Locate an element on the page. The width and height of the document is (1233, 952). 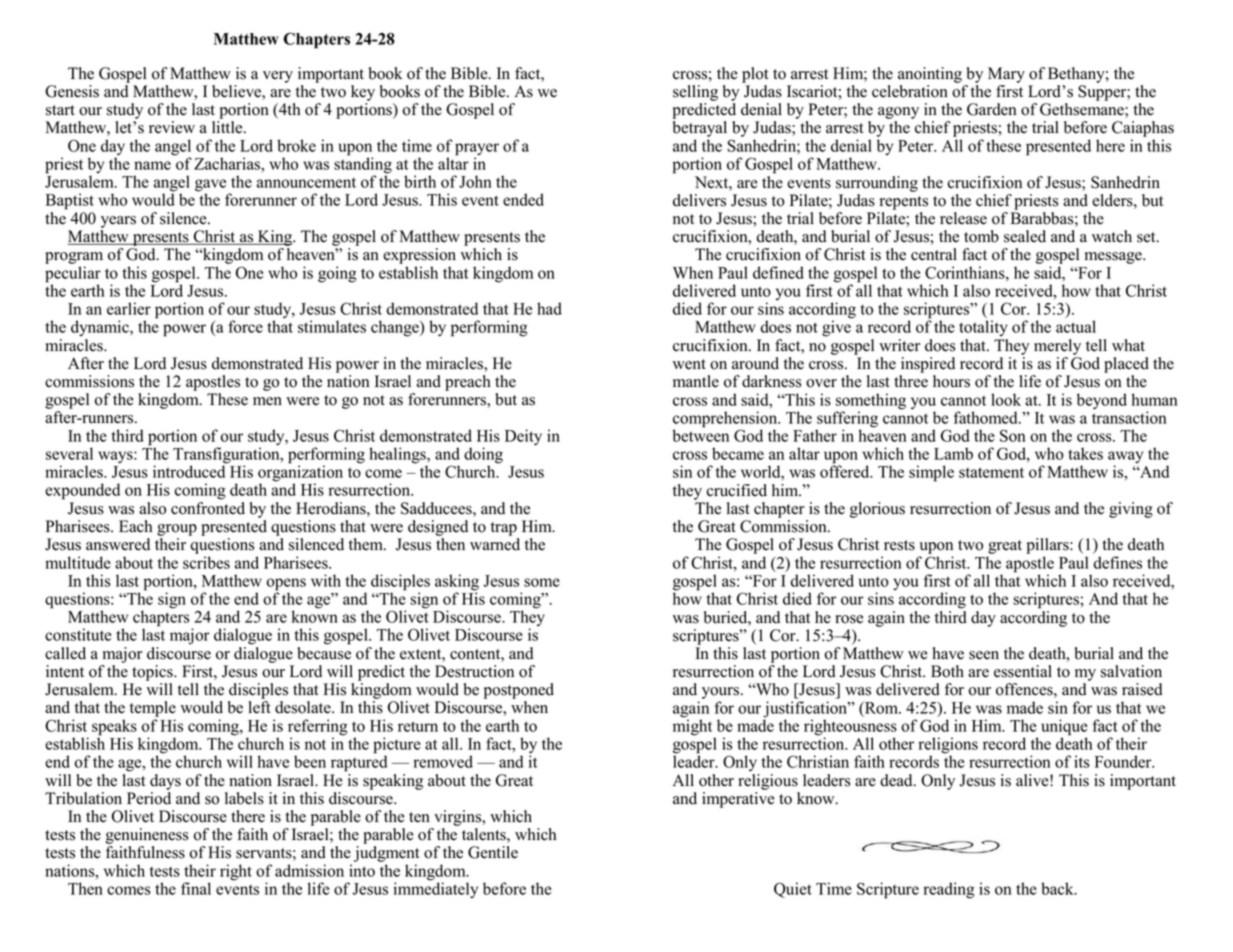
merely is located at coordinates (1057, 347).
